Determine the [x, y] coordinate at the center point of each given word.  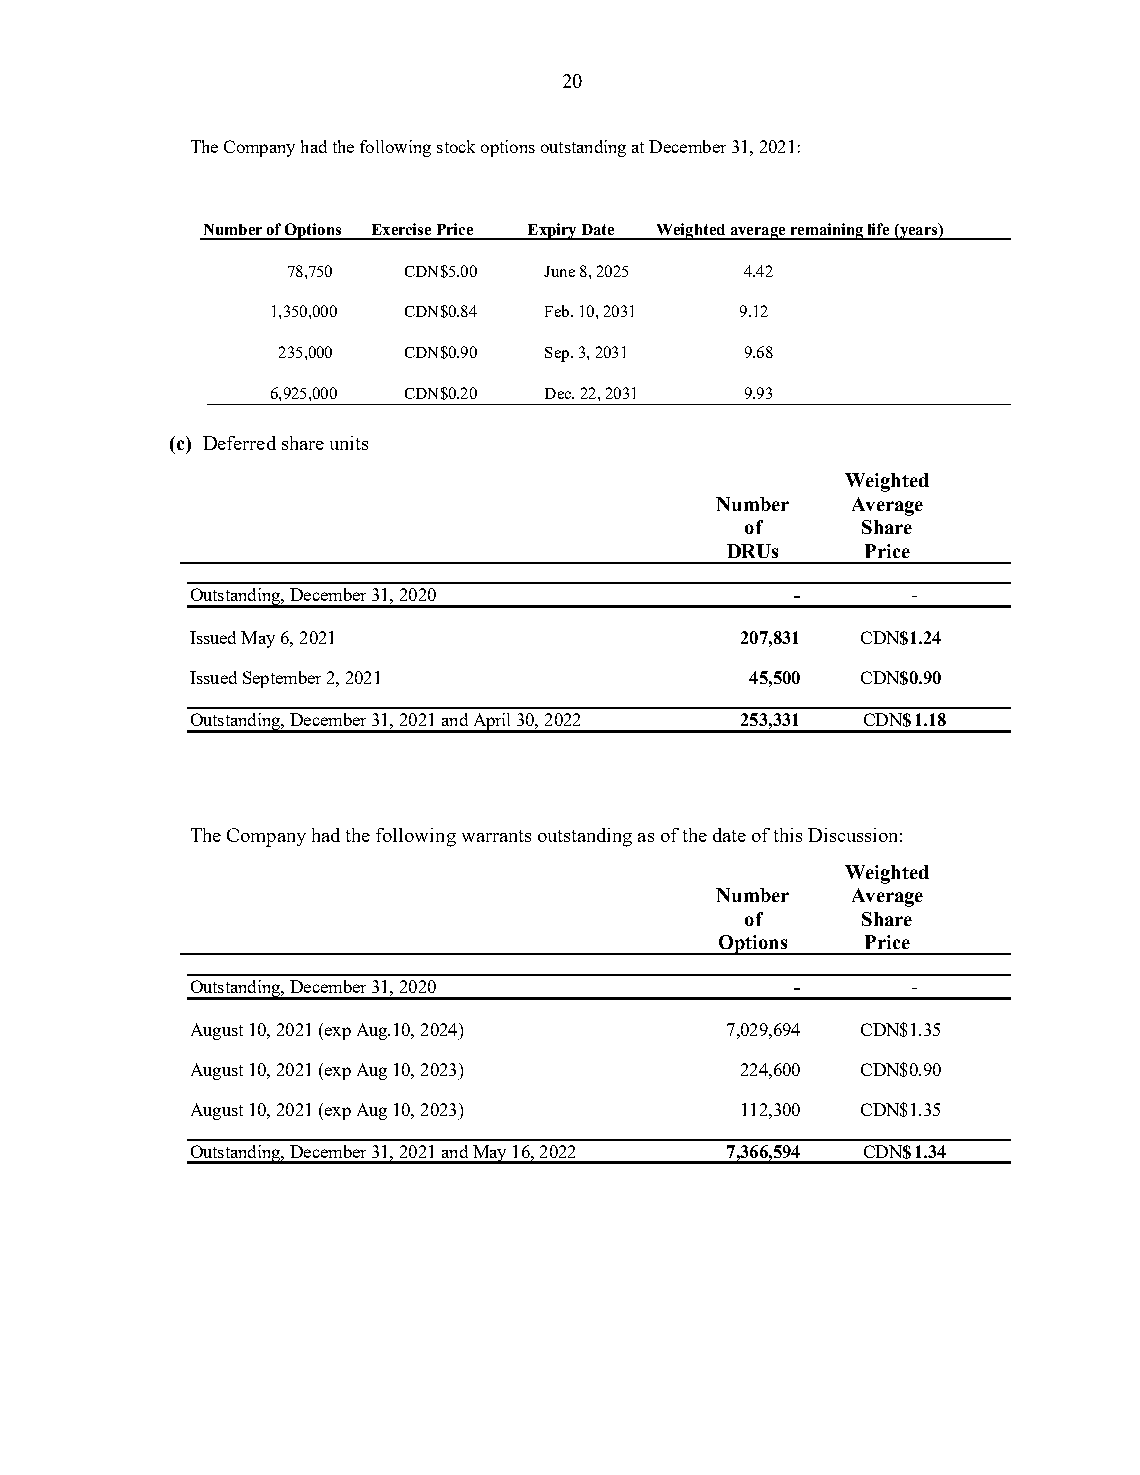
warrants [496, 836]
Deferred [239, 443]
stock [456, 146]
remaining [827, 231]
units [349, 443]
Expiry [552, 231]
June [559, 271]
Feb [558, 311]
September [282, 679]
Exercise [401, 229]
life [878, 229]
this [788, 835]
